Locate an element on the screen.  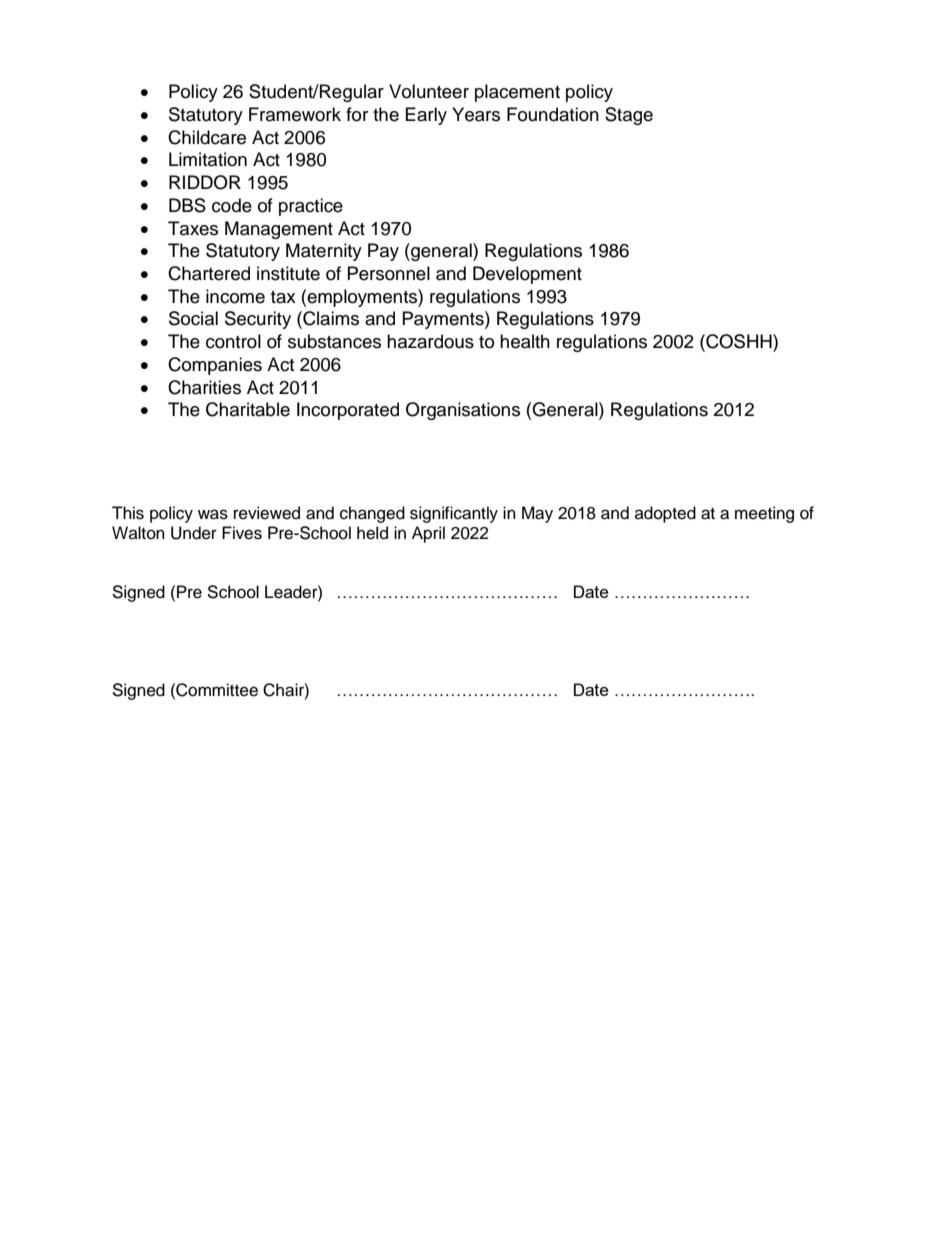
was is located at coordinates (213, 514).
